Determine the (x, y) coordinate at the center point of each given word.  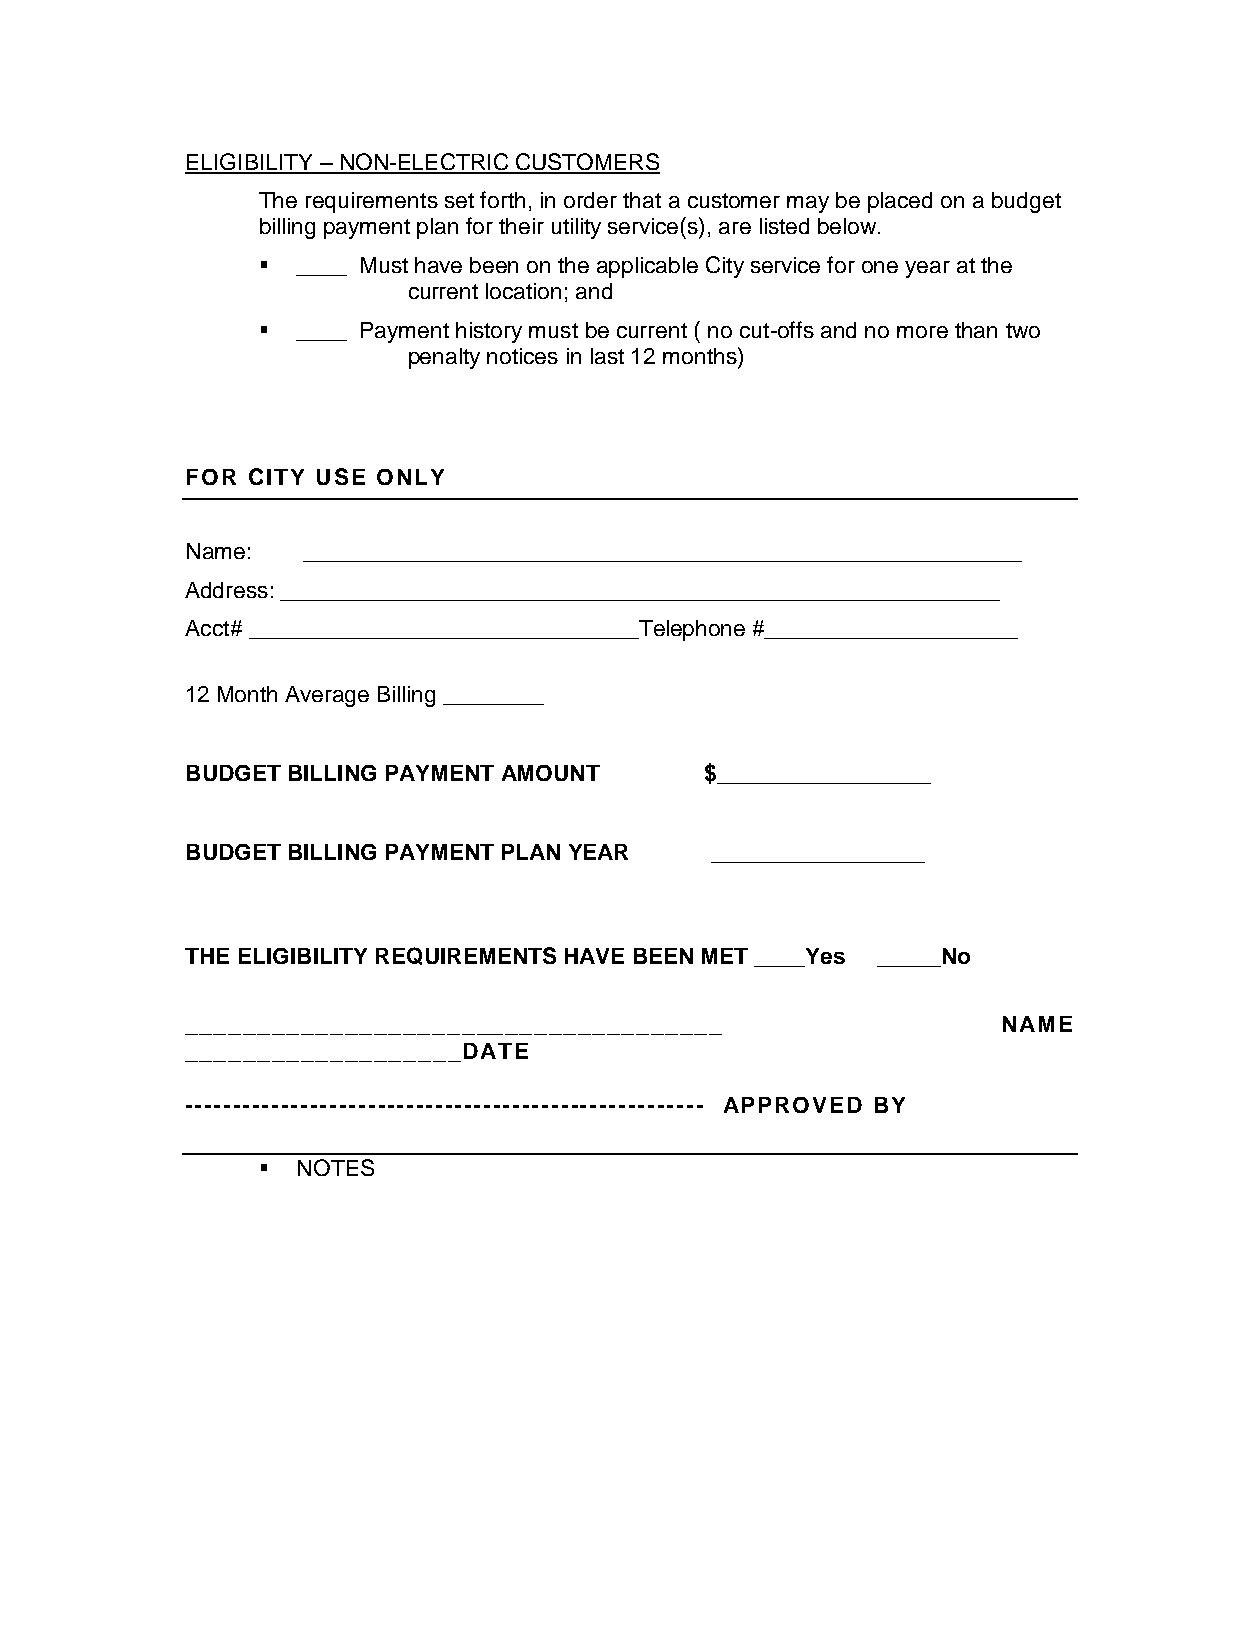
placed (900, 202)
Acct (207, 628)
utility (576, 228)
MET (725, 956)
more (922, 332)
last (607, 356)
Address (226, 590)
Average (327, 696)
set (459, 200)
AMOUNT (551, 773)
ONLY (410, 477)
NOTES (336, 1167)
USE (341, 476)
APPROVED (793, 1105)
